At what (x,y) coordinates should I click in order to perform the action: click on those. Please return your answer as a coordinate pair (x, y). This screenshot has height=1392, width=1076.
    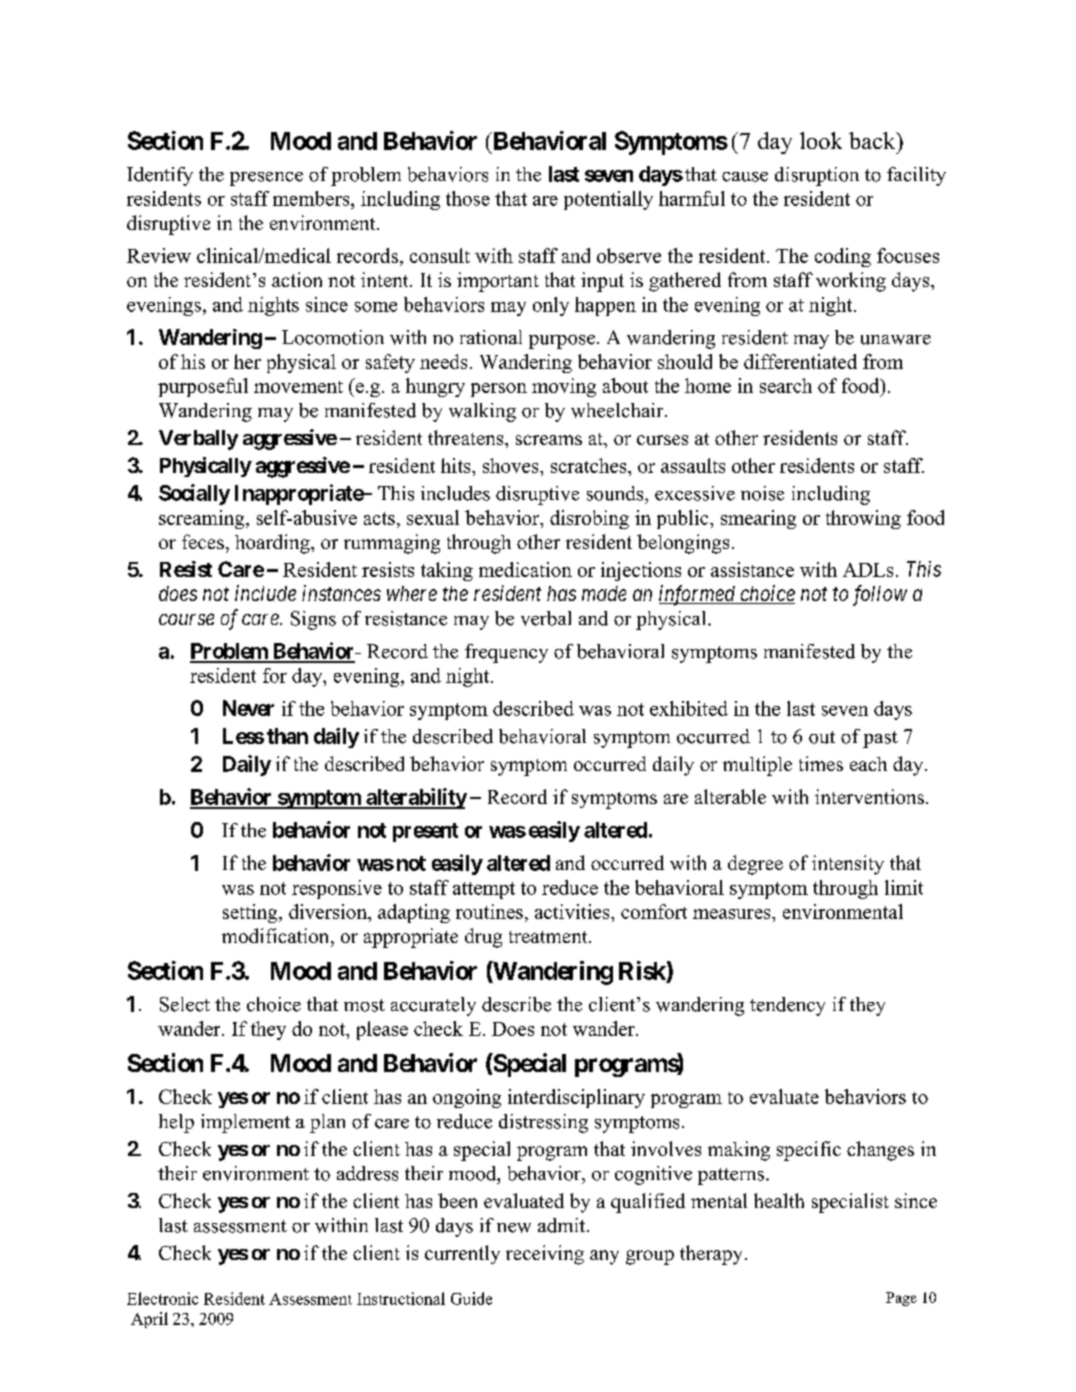
    Looking at the image, I should click on (468, 198).
